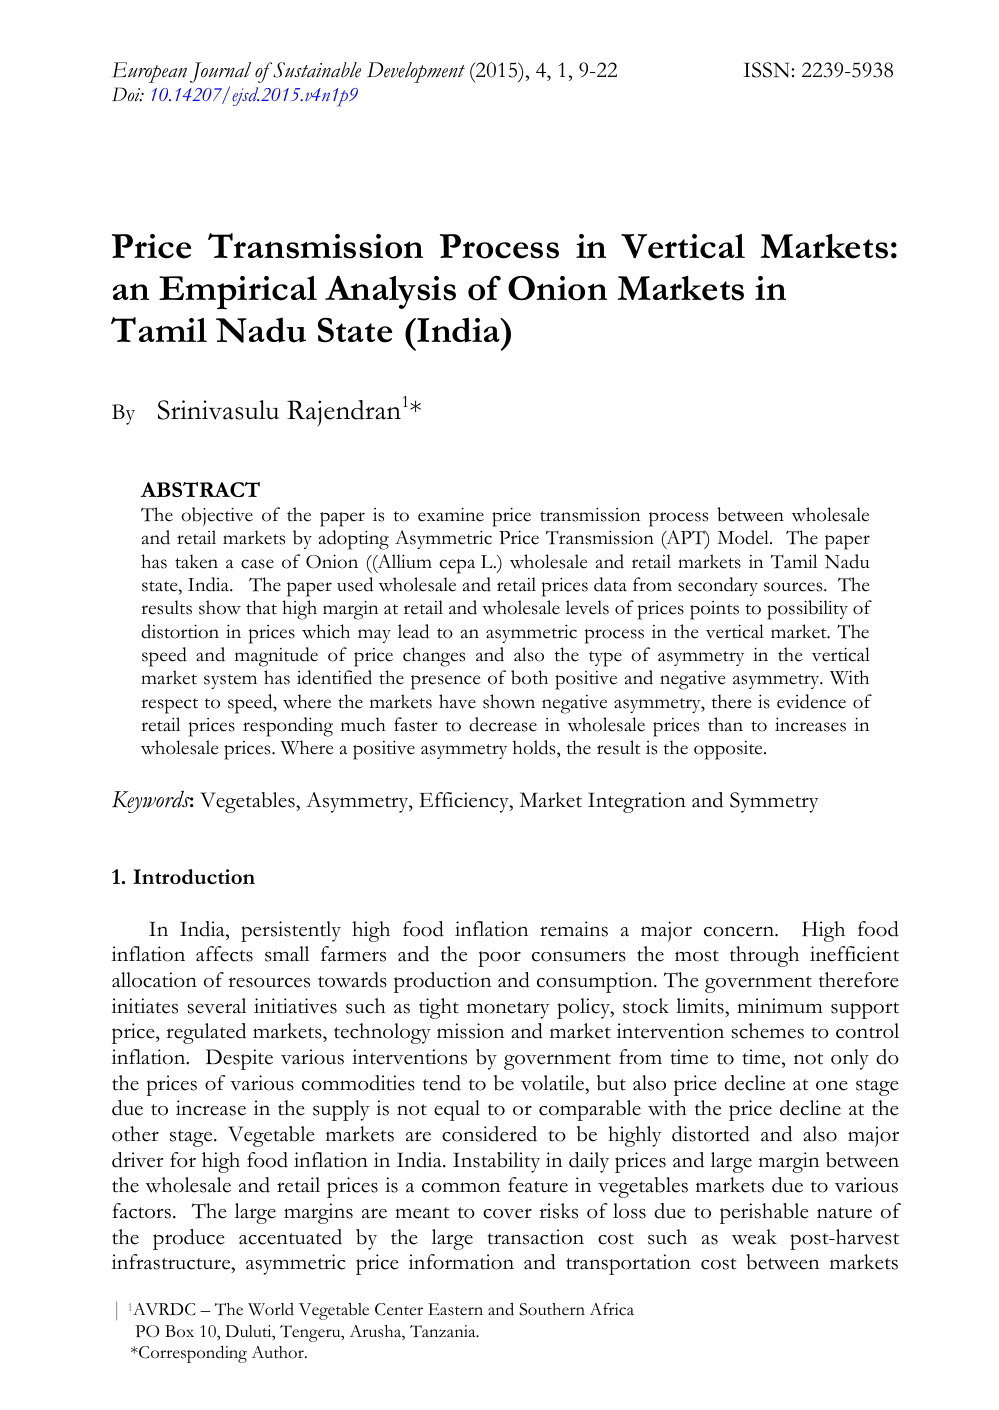 Image resolution: width=999 pixels, height=1410 pixels. What do you see at coordinates (744, 537) in the document?
I see `Model` at bounding box center [744, 537].
